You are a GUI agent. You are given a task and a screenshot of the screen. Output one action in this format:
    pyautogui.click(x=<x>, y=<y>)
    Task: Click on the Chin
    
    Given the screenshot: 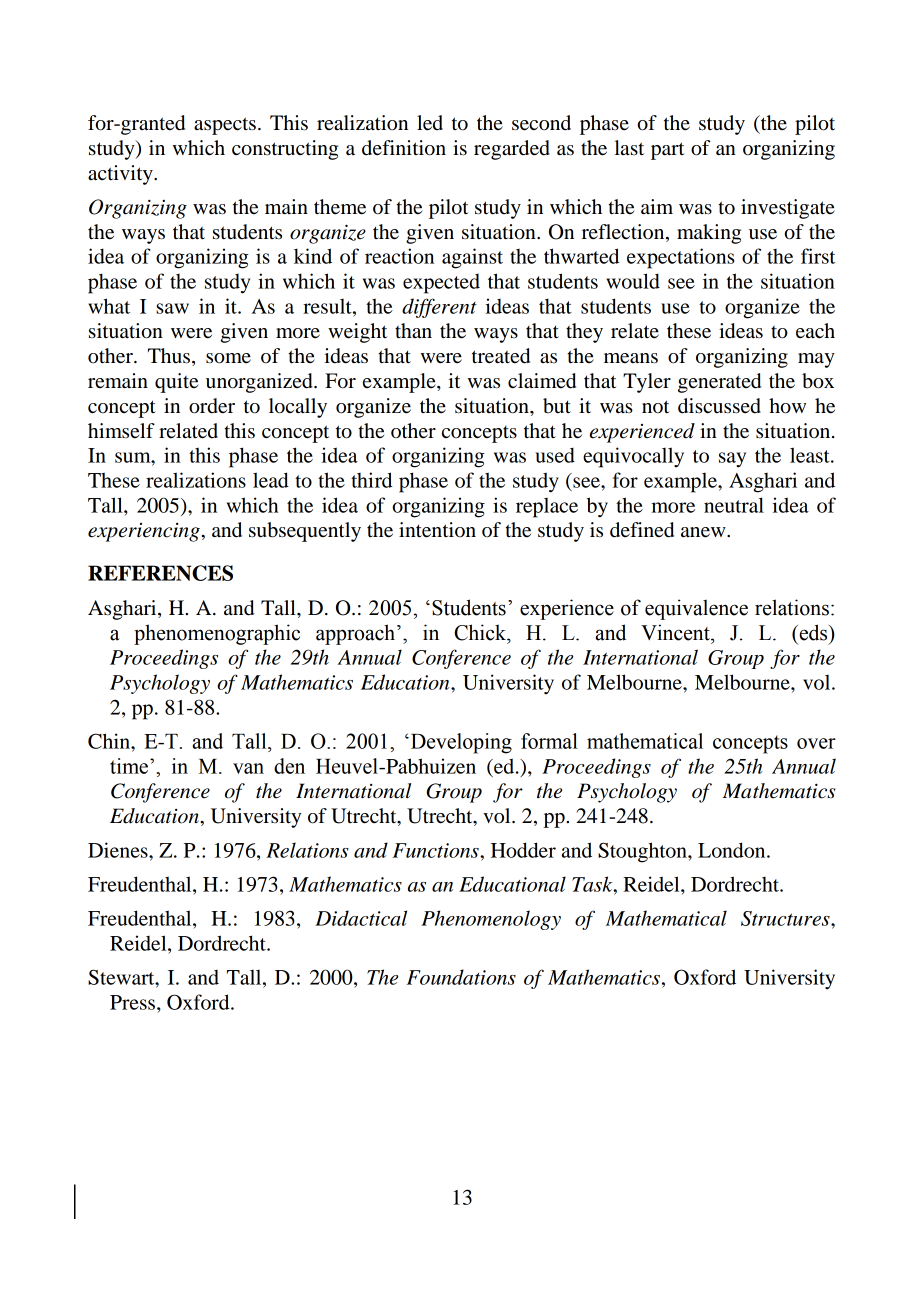 What is the action you would take?
    pyautogui.click(x=110, y=741)
